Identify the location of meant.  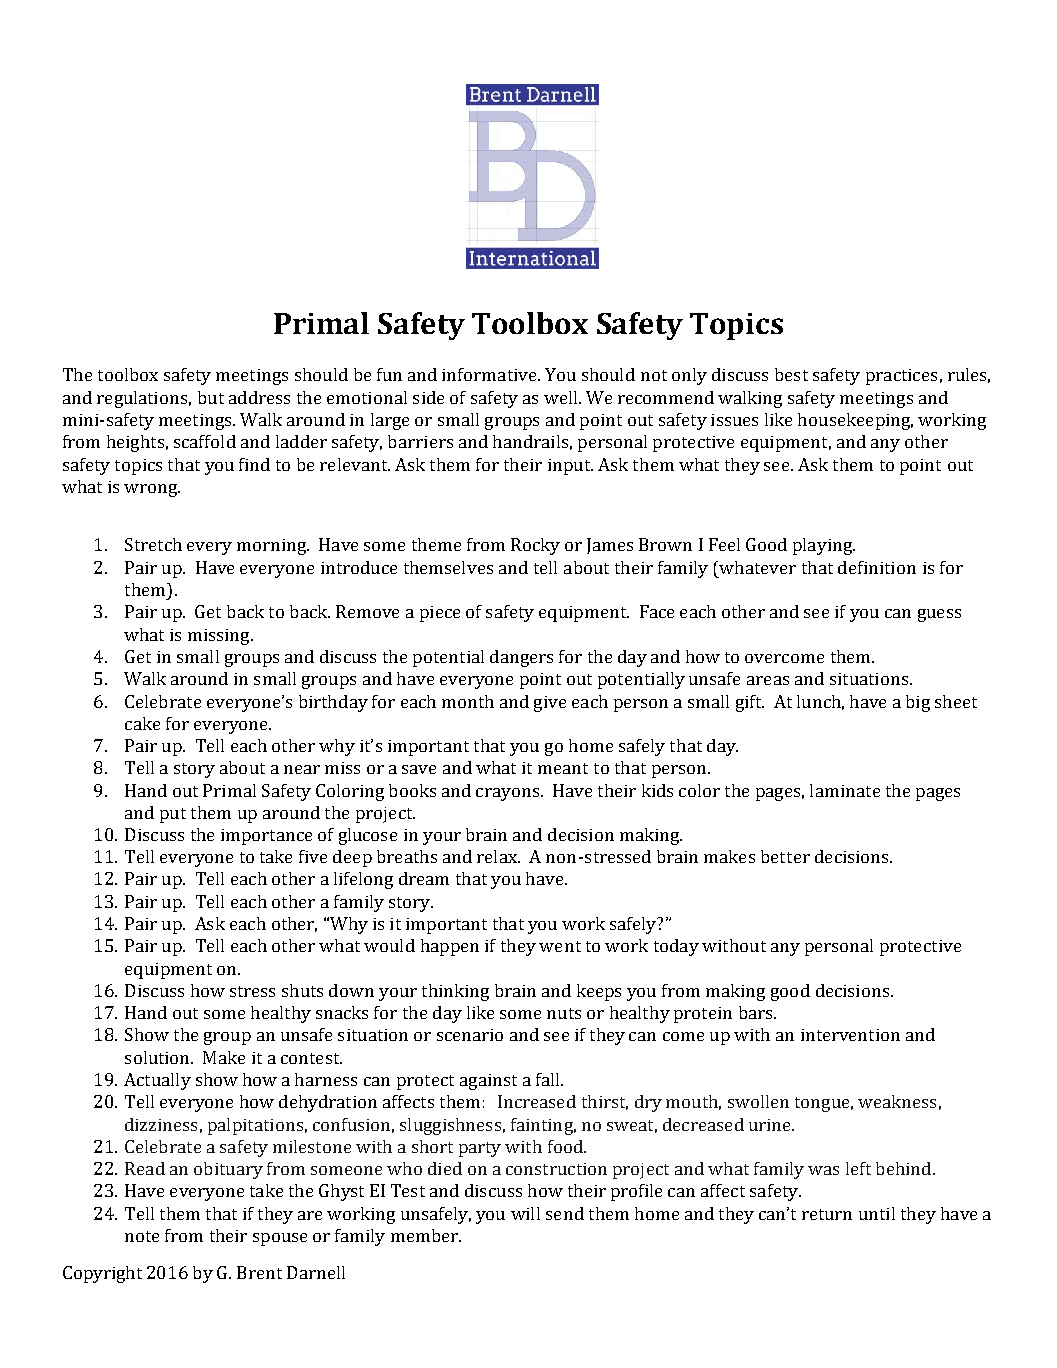
(563, 768).
